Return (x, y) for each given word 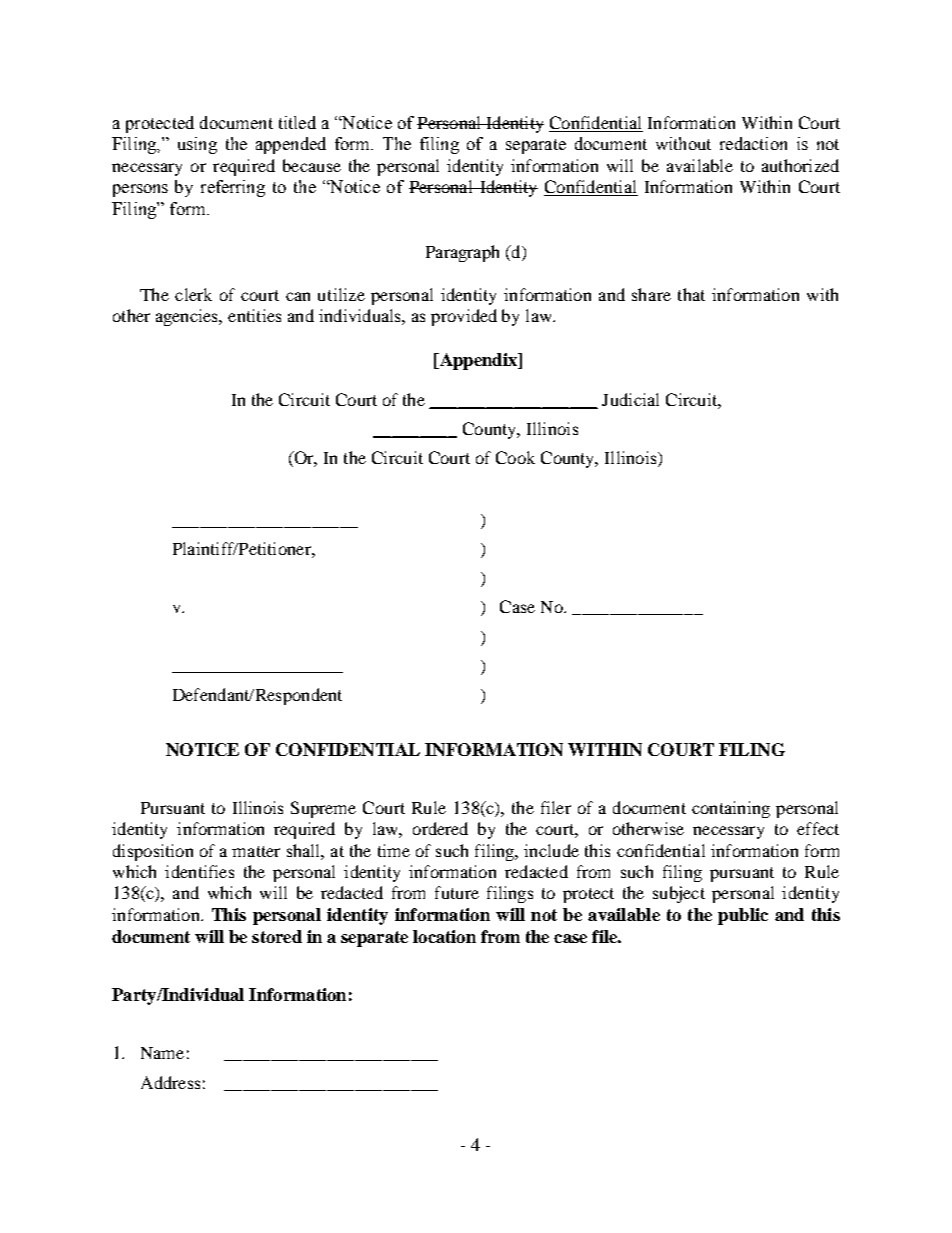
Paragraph (462, 253)
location (444, 936)
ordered (440, 828)
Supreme (323, 809)
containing (731, 809)
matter (256, 851)
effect (818, 828)
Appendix (478, 361)
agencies (188, 317)
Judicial (630, 399)
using (197, 145)
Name (162, 1053)
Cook (515, 457)
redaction (753, 143)
